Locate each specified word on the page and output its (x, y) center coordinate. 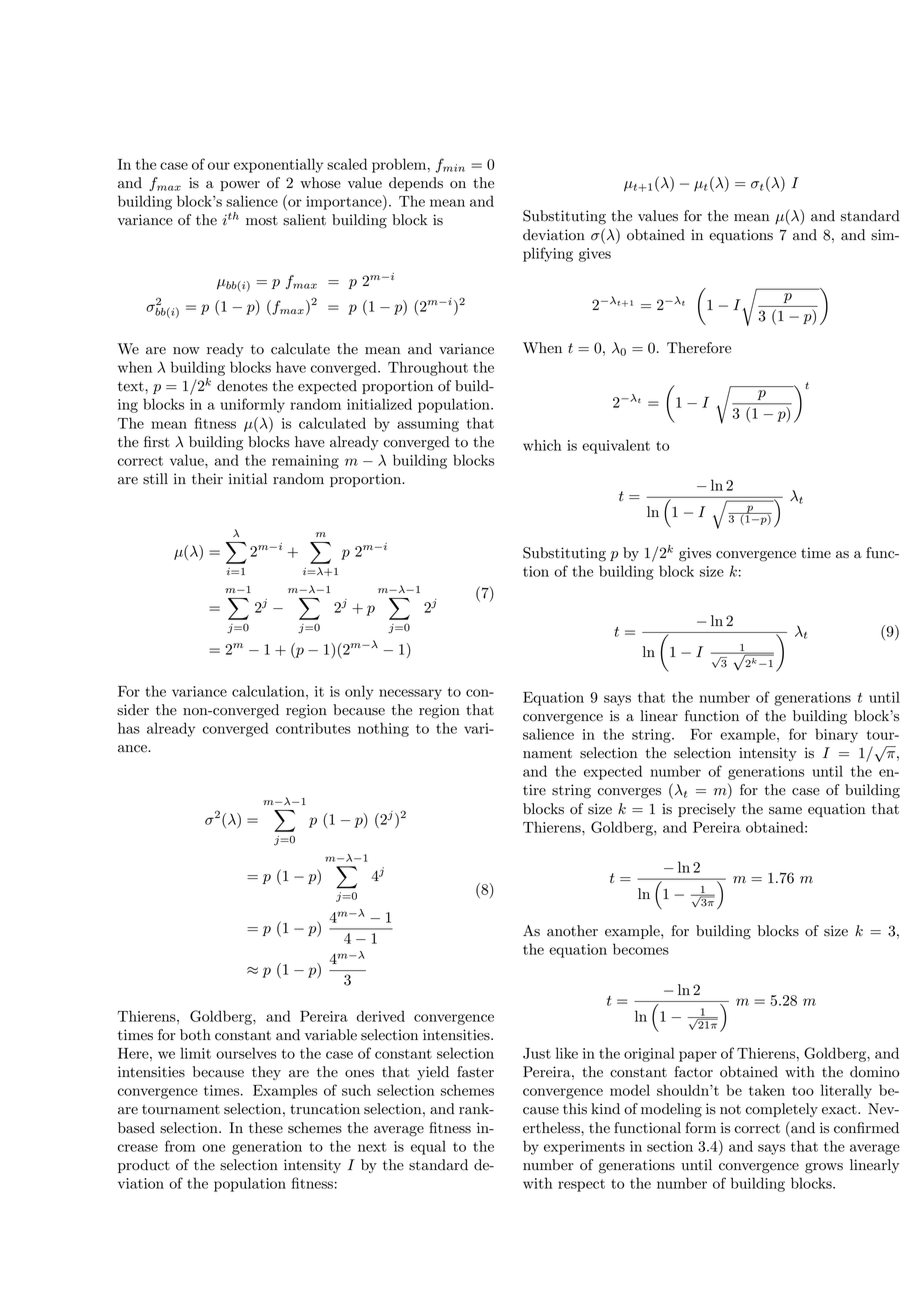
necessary (410, 694)
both (195, 1035)
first (157, 442)
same (785, 811)
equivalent (616, 446)
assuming (428, 425)
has (129, 728)
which (542, 445)
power (240, 186)
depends (416, 184)
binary (836, 735)
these (266, 1128)
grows (824, 1168)
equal (428, 1147)
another (572, 931)
